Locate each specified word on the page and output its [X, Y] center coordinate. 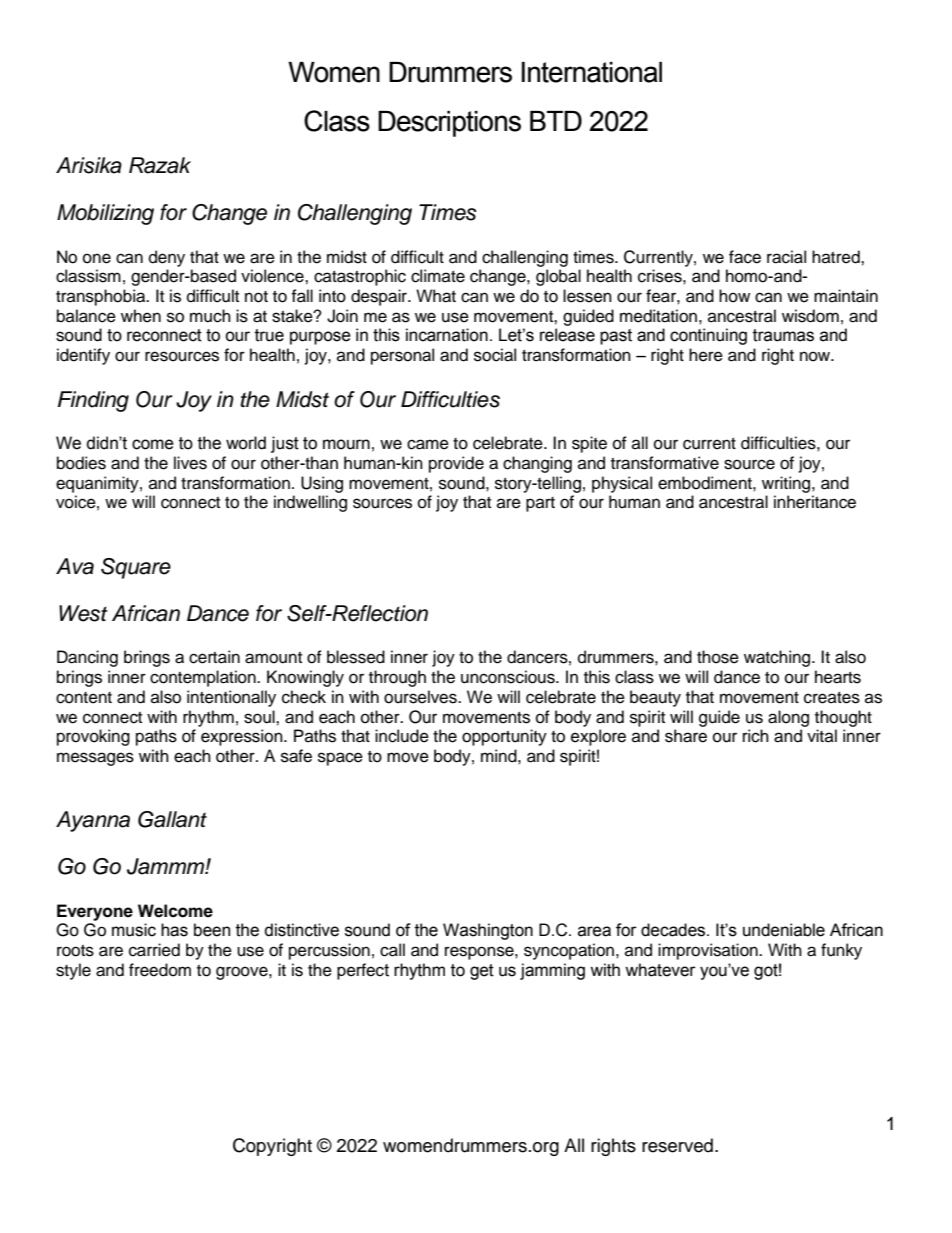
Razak [160, 165]
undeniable [784, 930]
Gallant [172, 819]
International [592, 72]
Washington [488, 931]
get [482, 972]
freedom [160, 970]
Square [136, 568]
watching [778, 658]
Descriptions [449, 124]
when [141, 316]
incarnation [447, 335]
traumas [783, 335]
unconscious [509, 677]
